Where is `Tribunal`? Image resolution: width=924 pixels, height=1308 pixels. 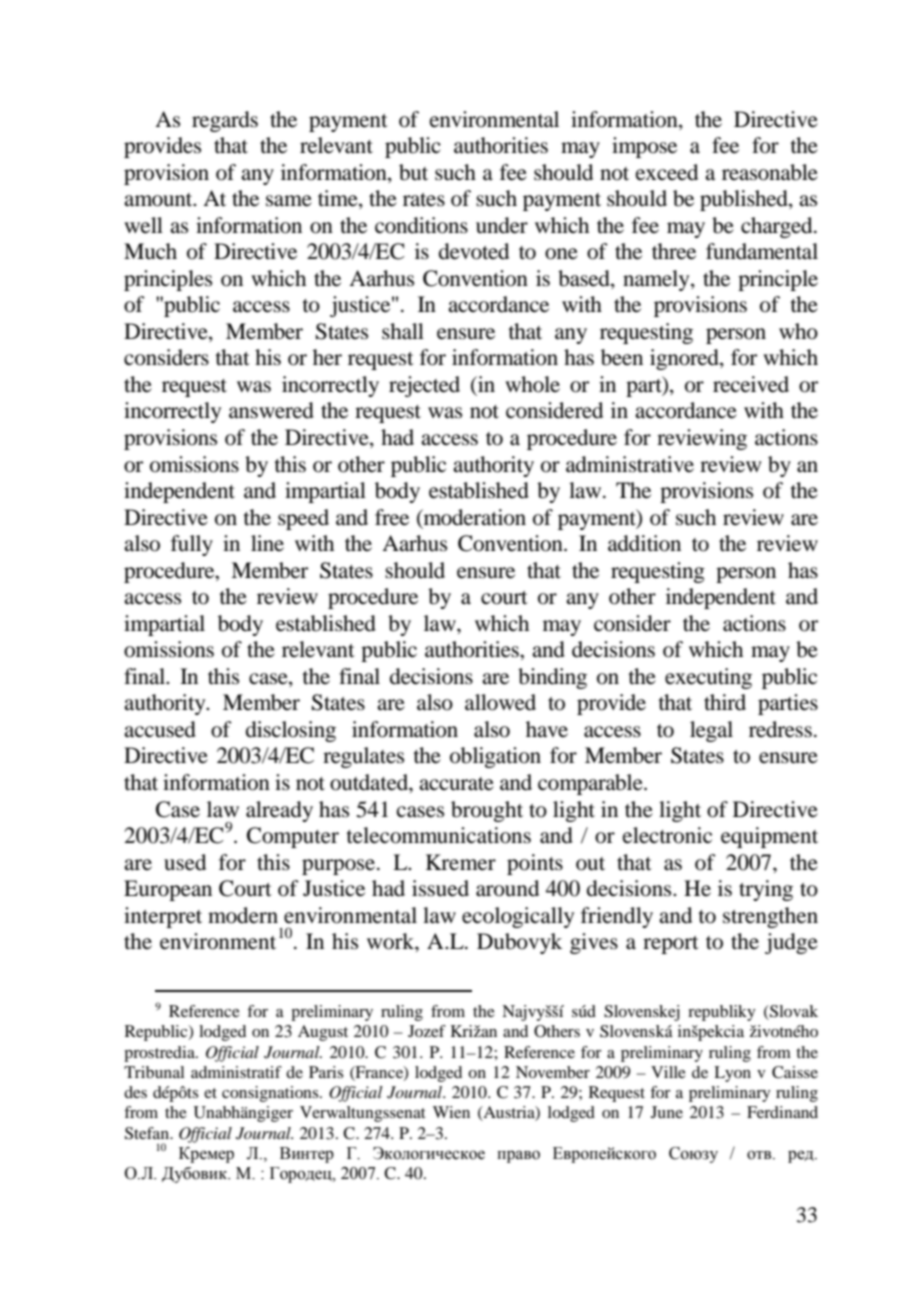
Tribunal is located at coordinates (154, 1072).
